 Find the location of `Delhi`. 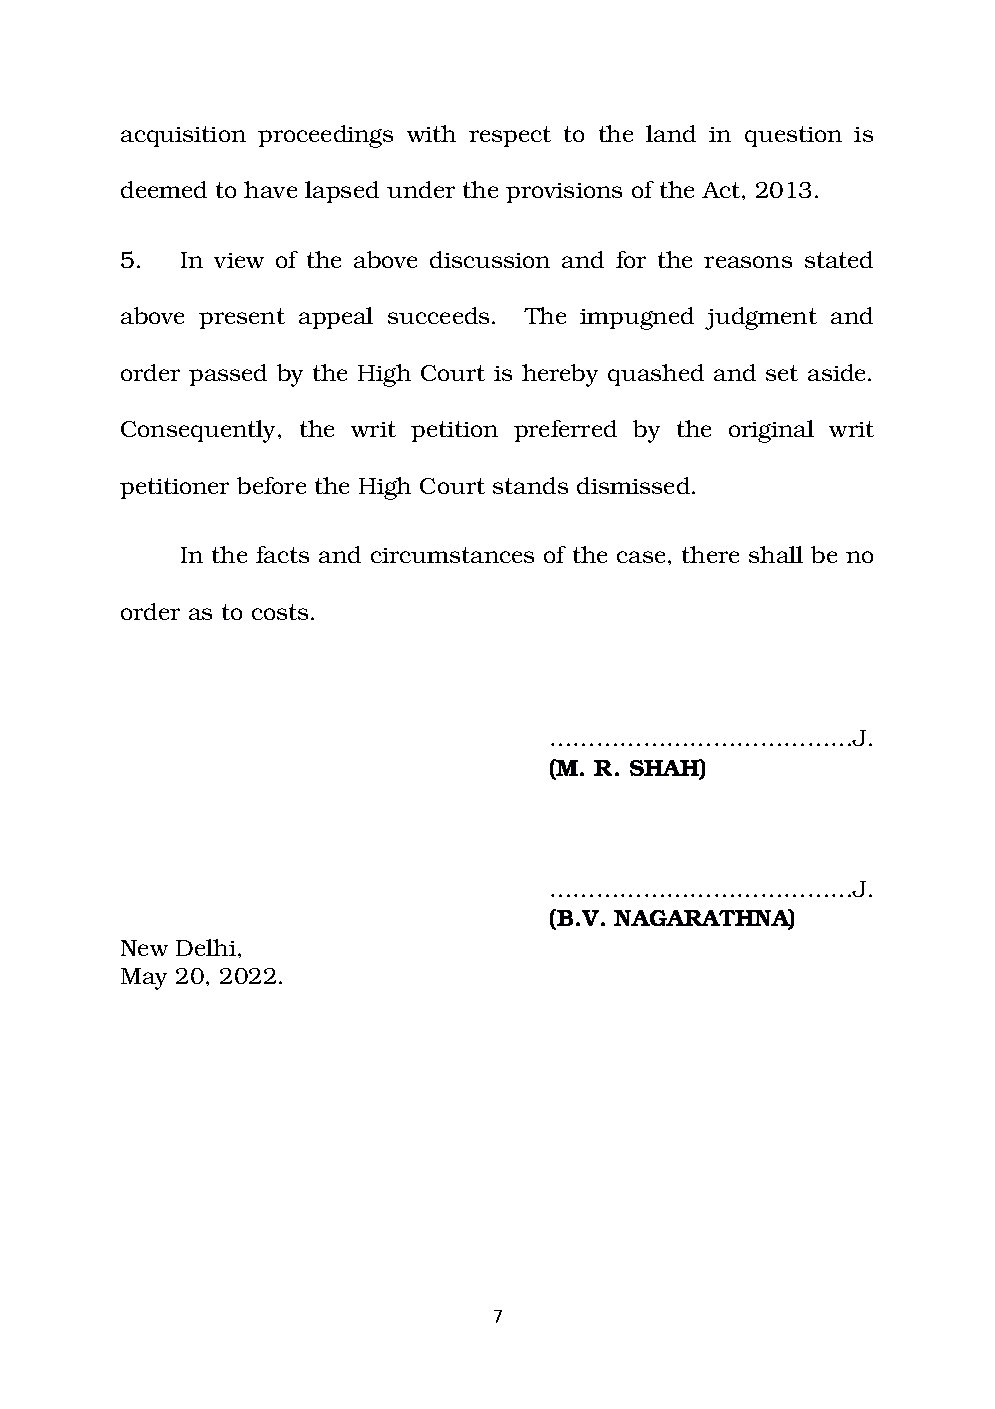

Delhi is located at coordinates (206, 947).
